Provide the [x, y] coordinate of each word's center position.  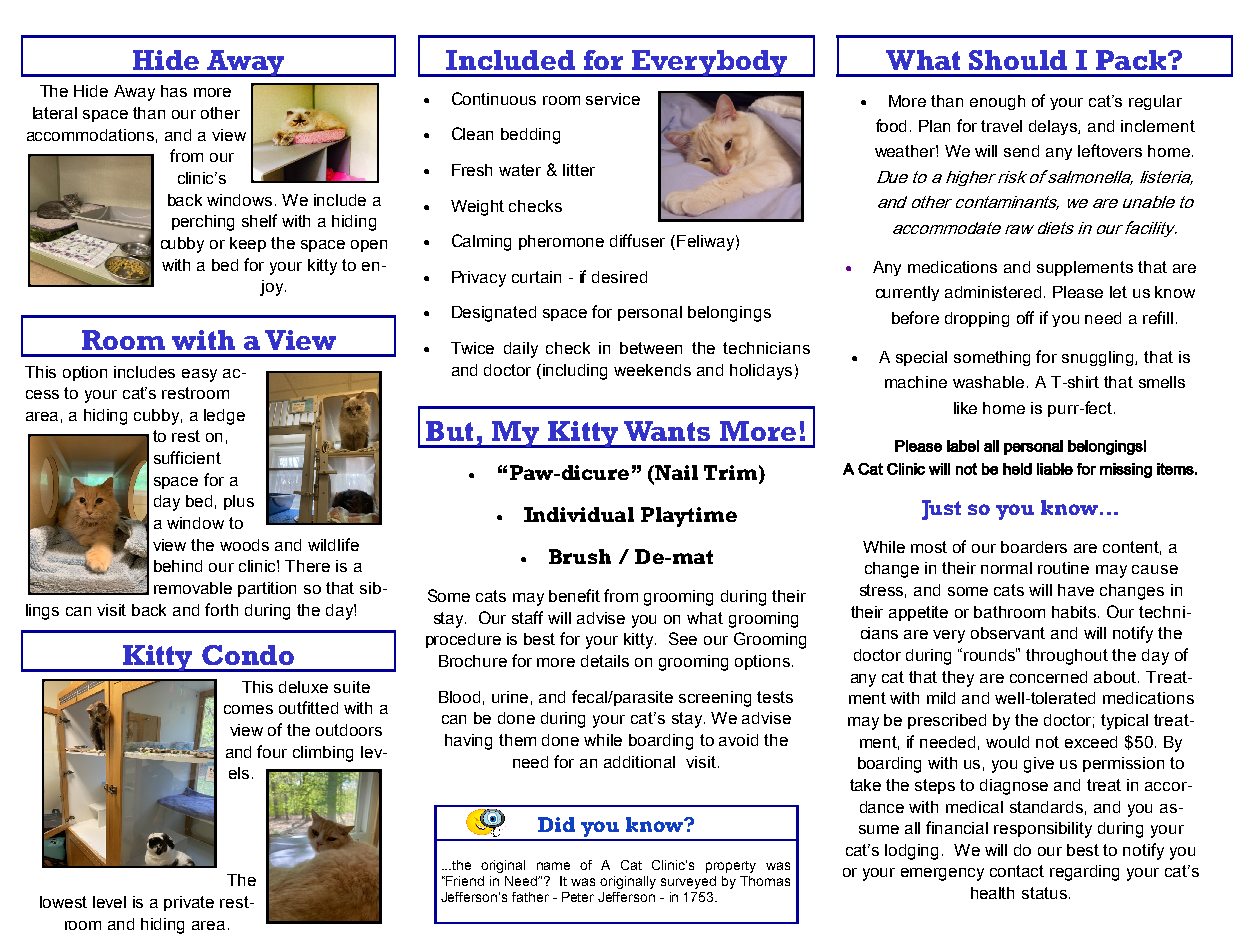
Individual [579, 514]
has [174, 91]
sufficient [187, 457]
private [189, 903]
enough [997, 102]
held [1017, 469]
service [613, 99]
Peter [578, 897]
